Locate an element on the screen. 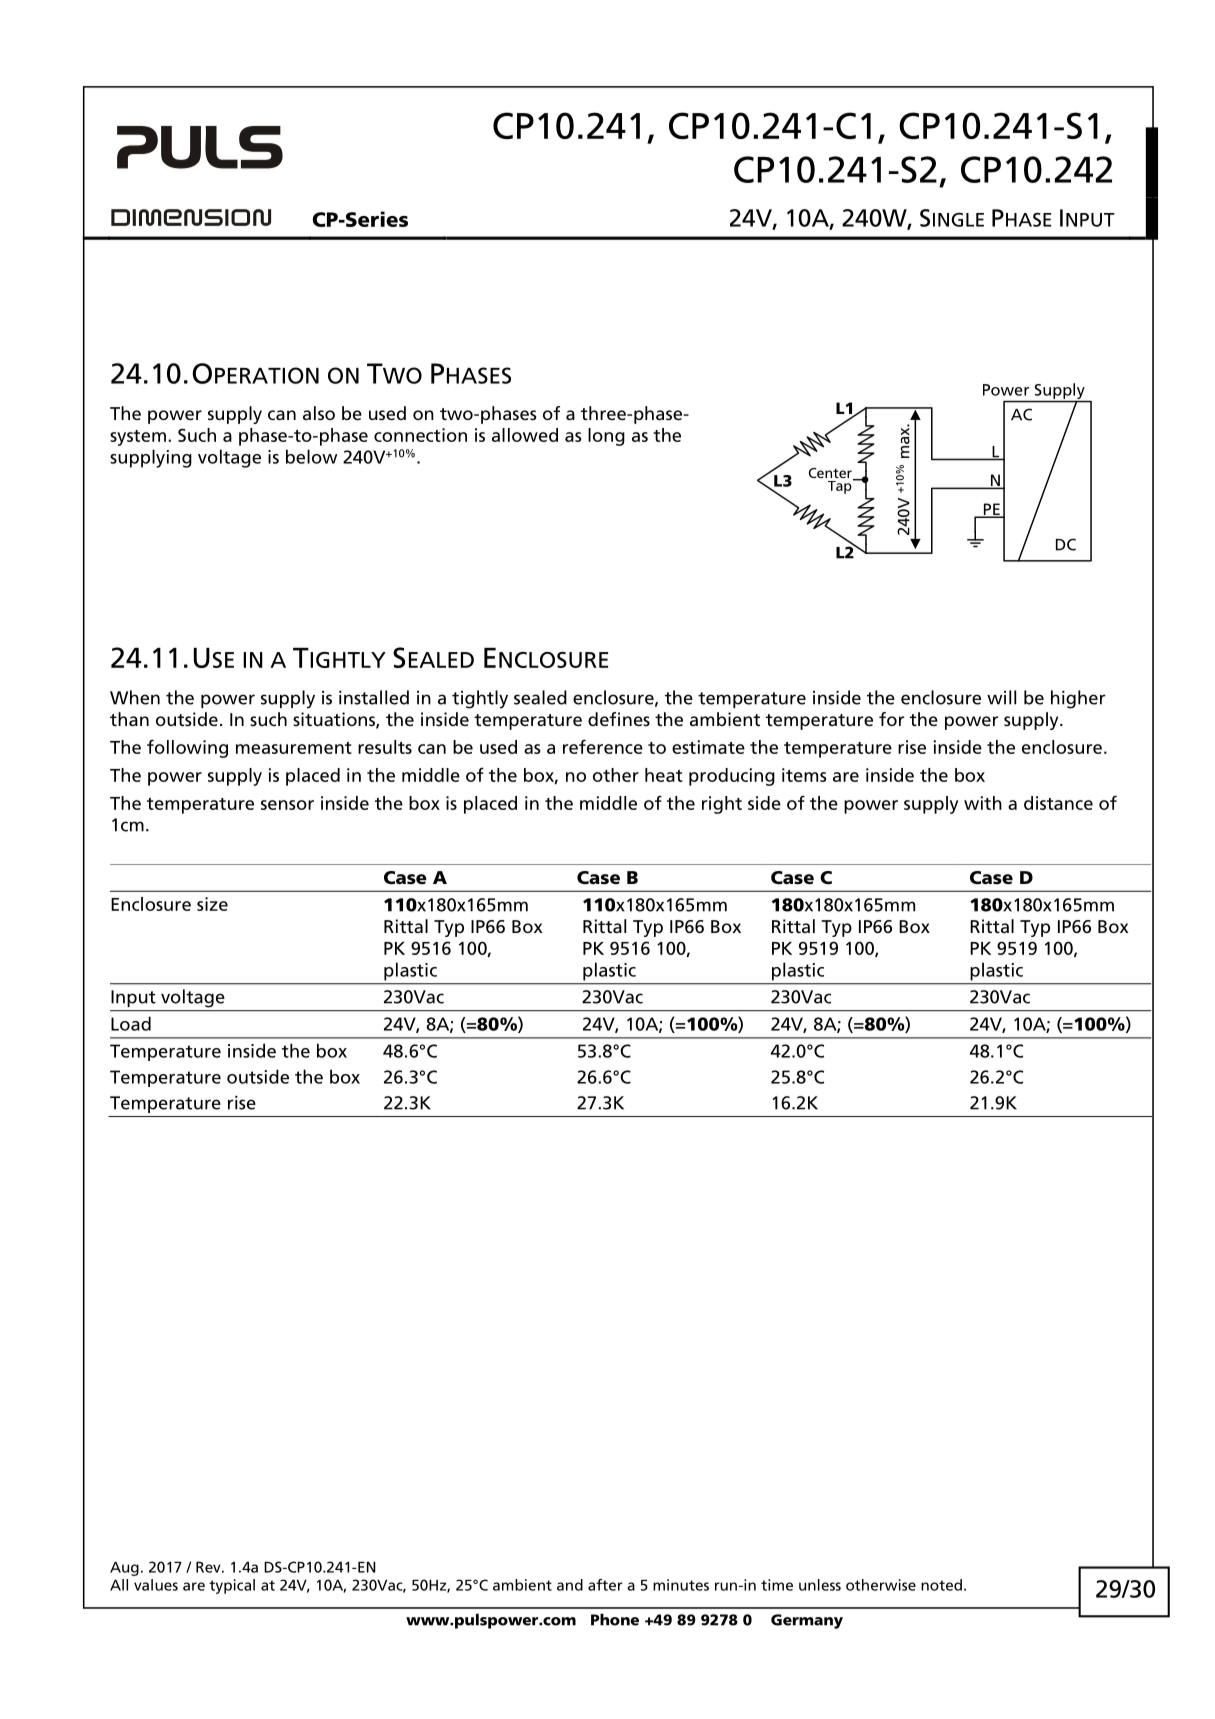 The image size is (1215, 1719). below is located at coordinates (311, 456).
